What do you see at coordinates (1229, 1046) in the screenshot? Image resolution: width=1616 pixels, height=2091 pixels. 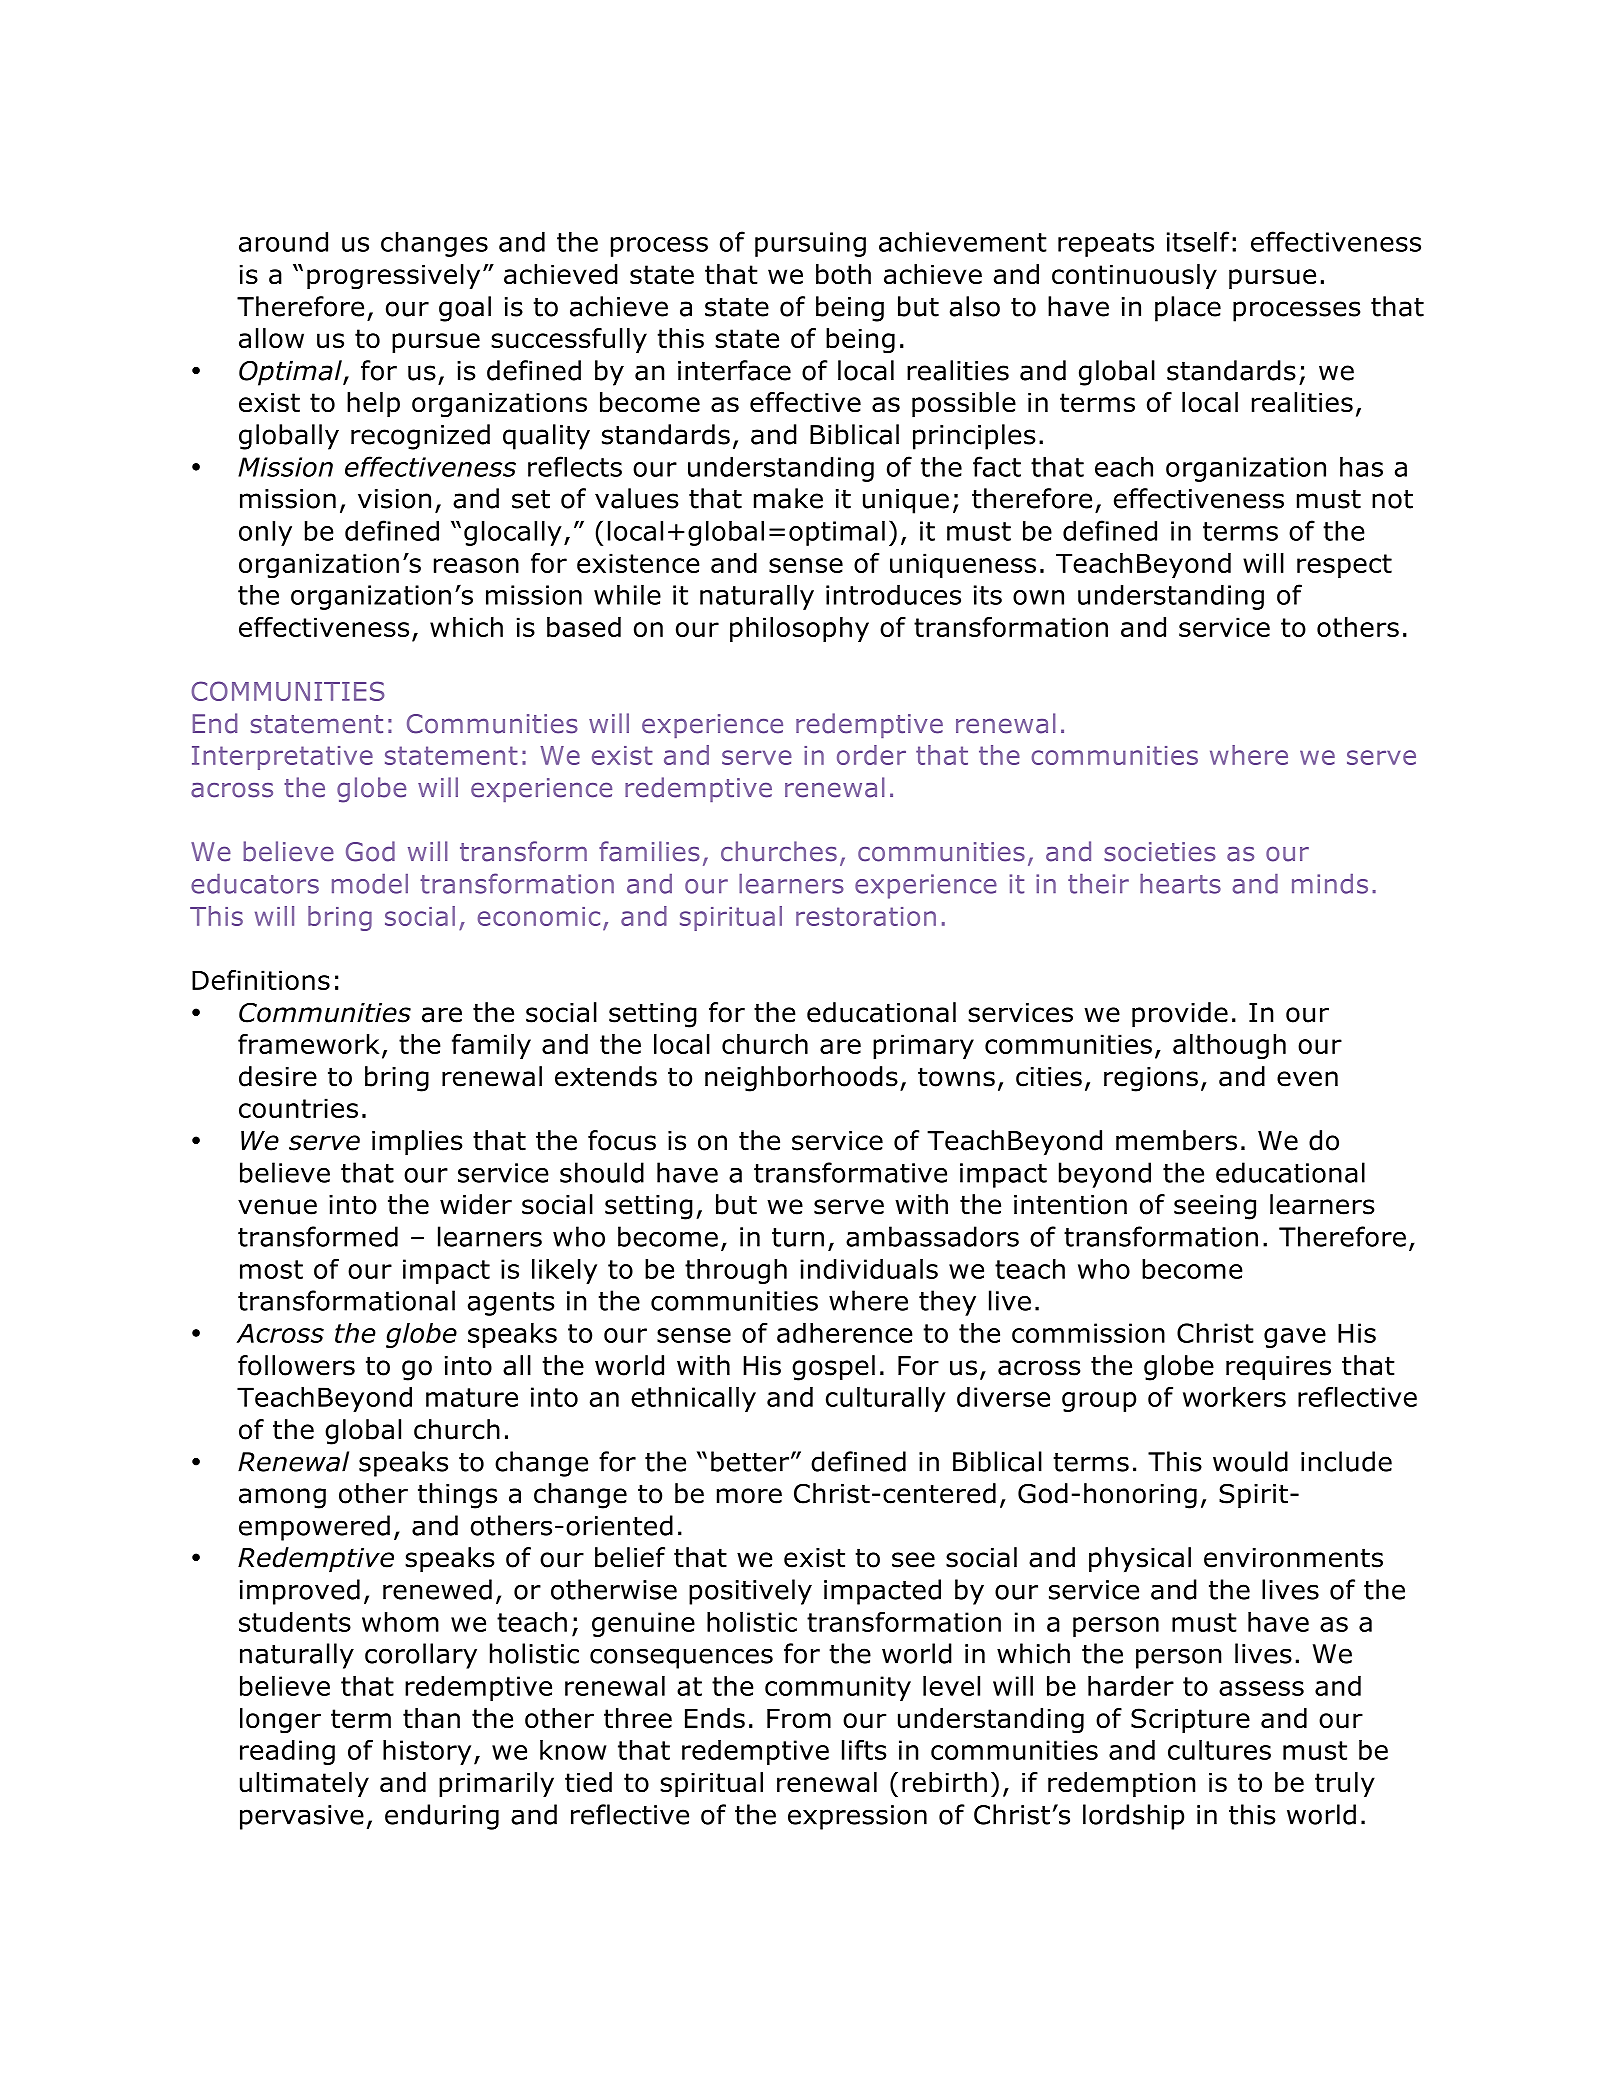 I see `although` at bounding box center [1229, 1046].
